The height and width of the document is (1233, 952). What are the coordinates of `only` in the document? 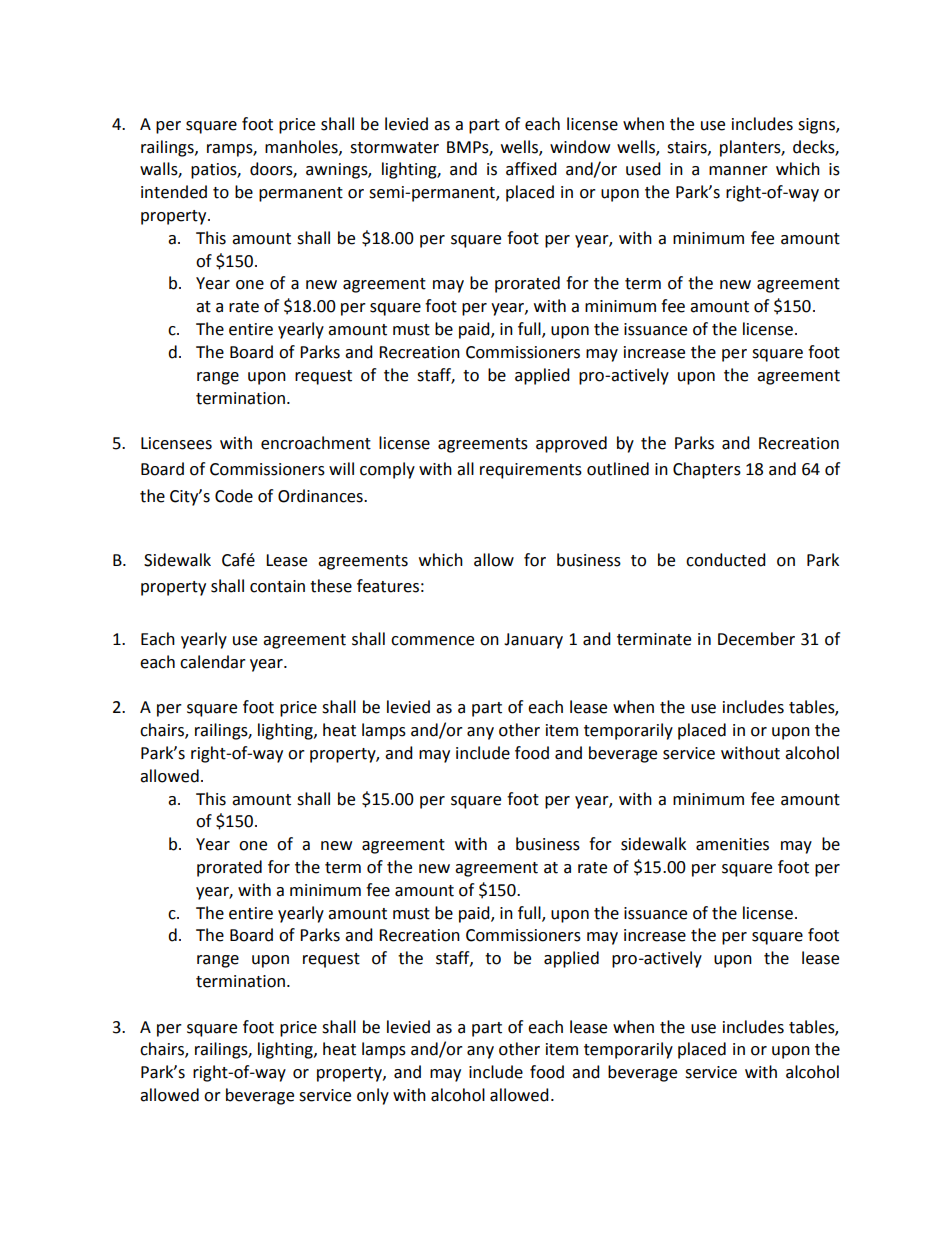 It's located at (373, 1096).
